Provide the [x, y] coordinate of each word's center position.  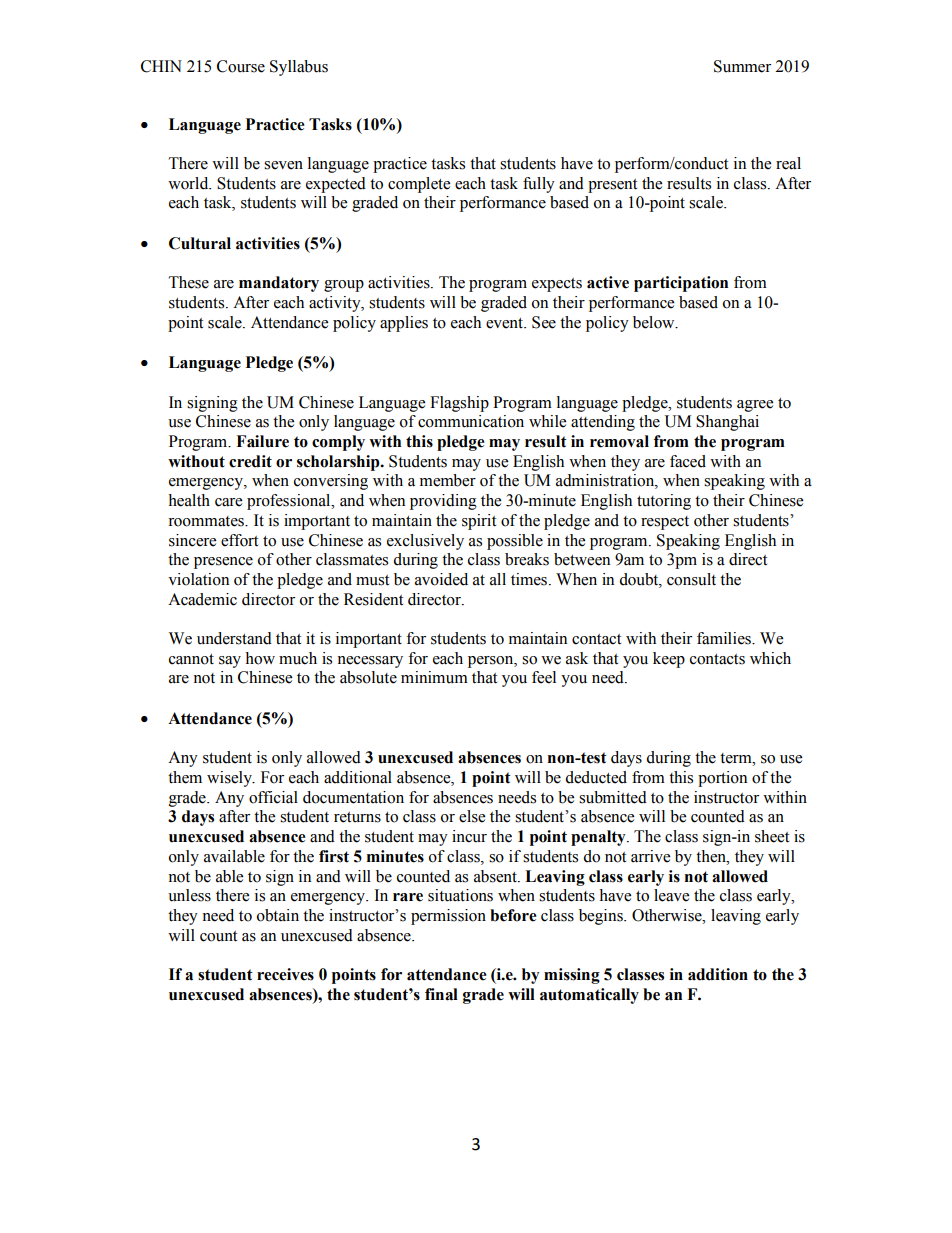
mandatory [279, 284]
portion [722, 779]
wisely [230, 779]
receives [285, 974]
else [472, 816]
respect [665, 523]
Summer [742, 66]
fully [539, 185]
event [505, 323]
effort [239, 540]
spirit [479, 522]
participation [681, 284]
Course [241, 66]
